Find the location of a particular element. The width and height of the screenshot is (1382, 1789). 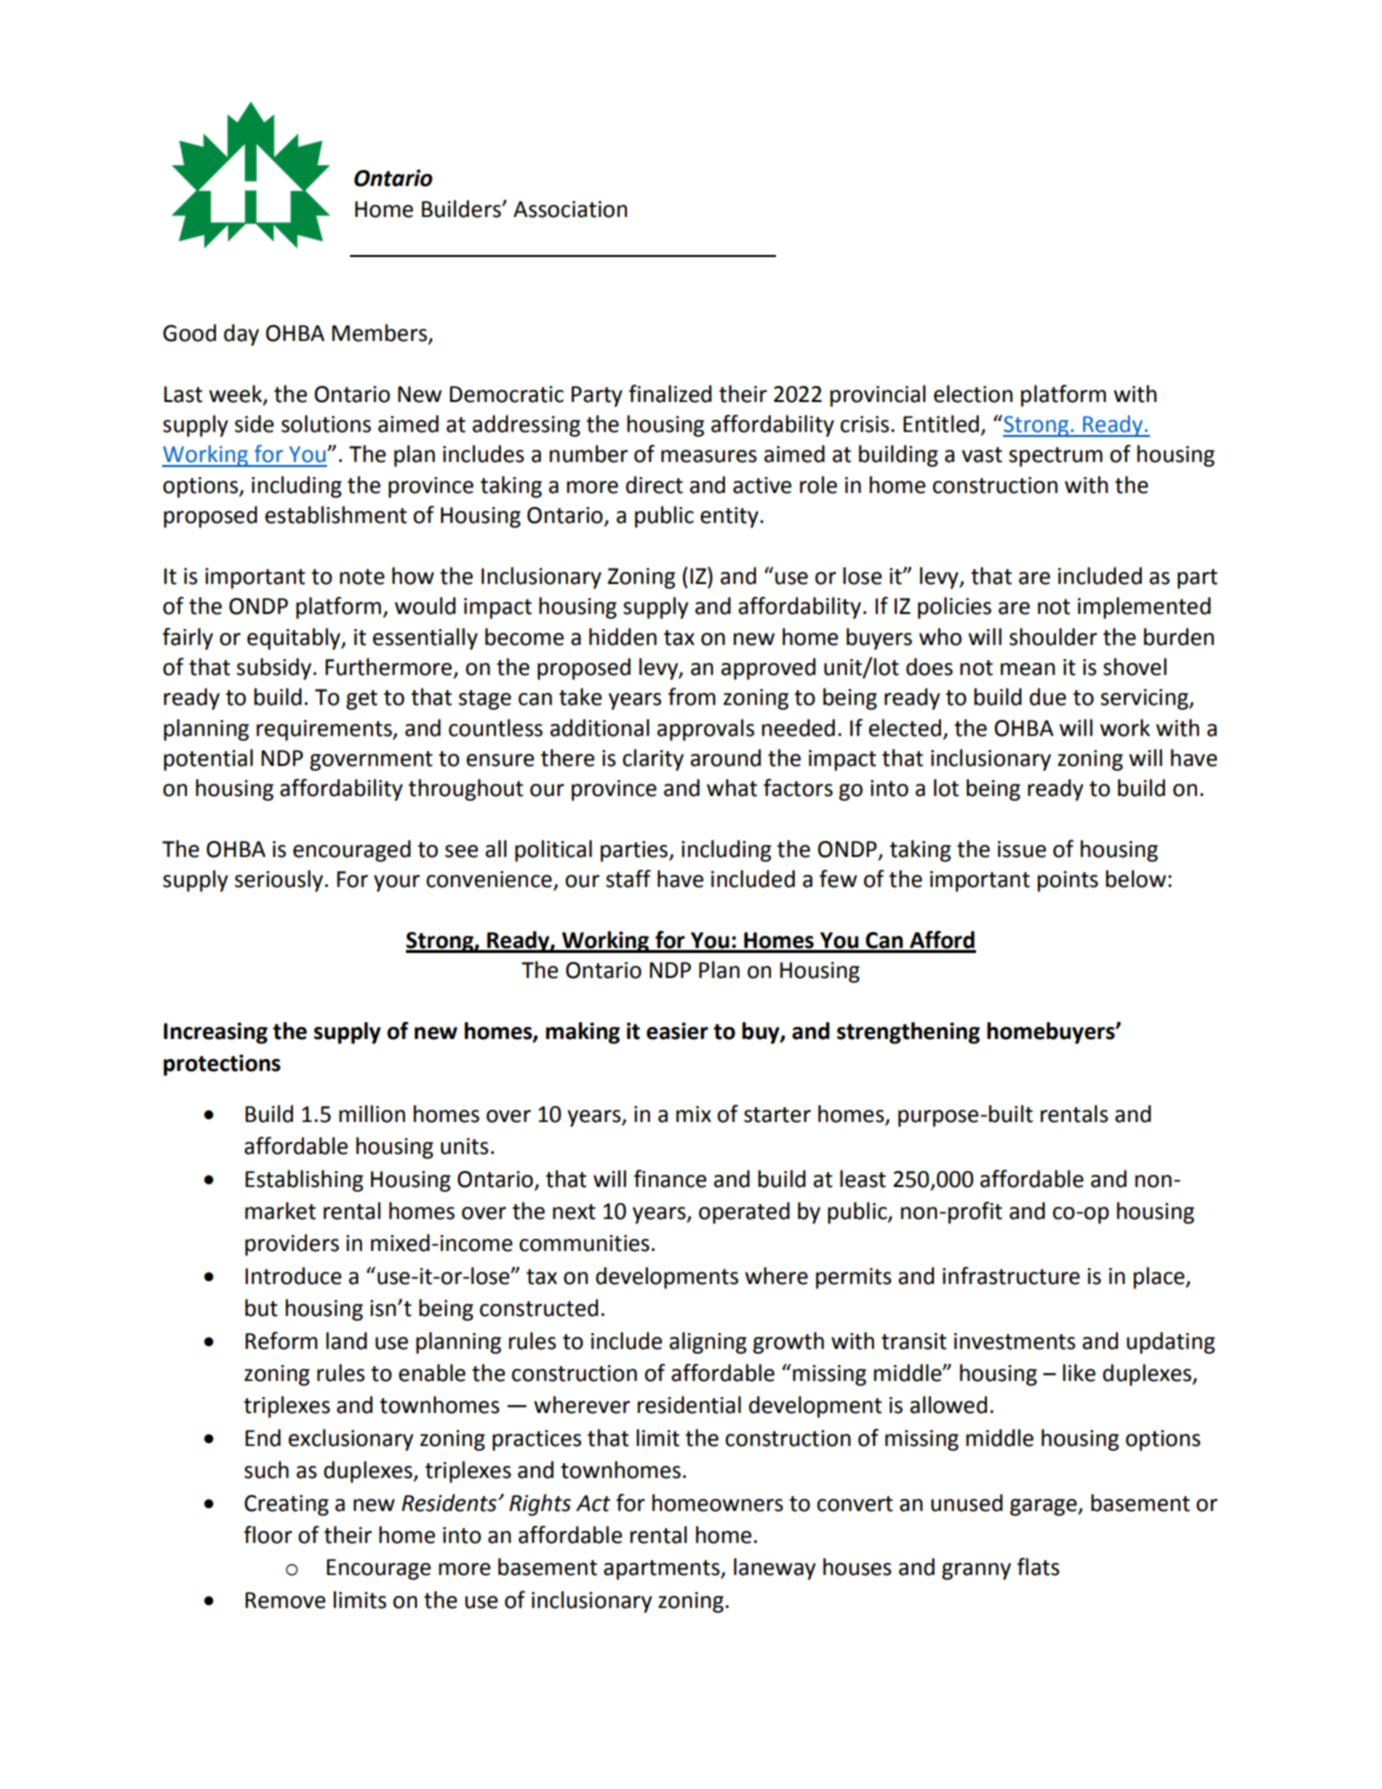

election is located at coordinates (973, 394).
